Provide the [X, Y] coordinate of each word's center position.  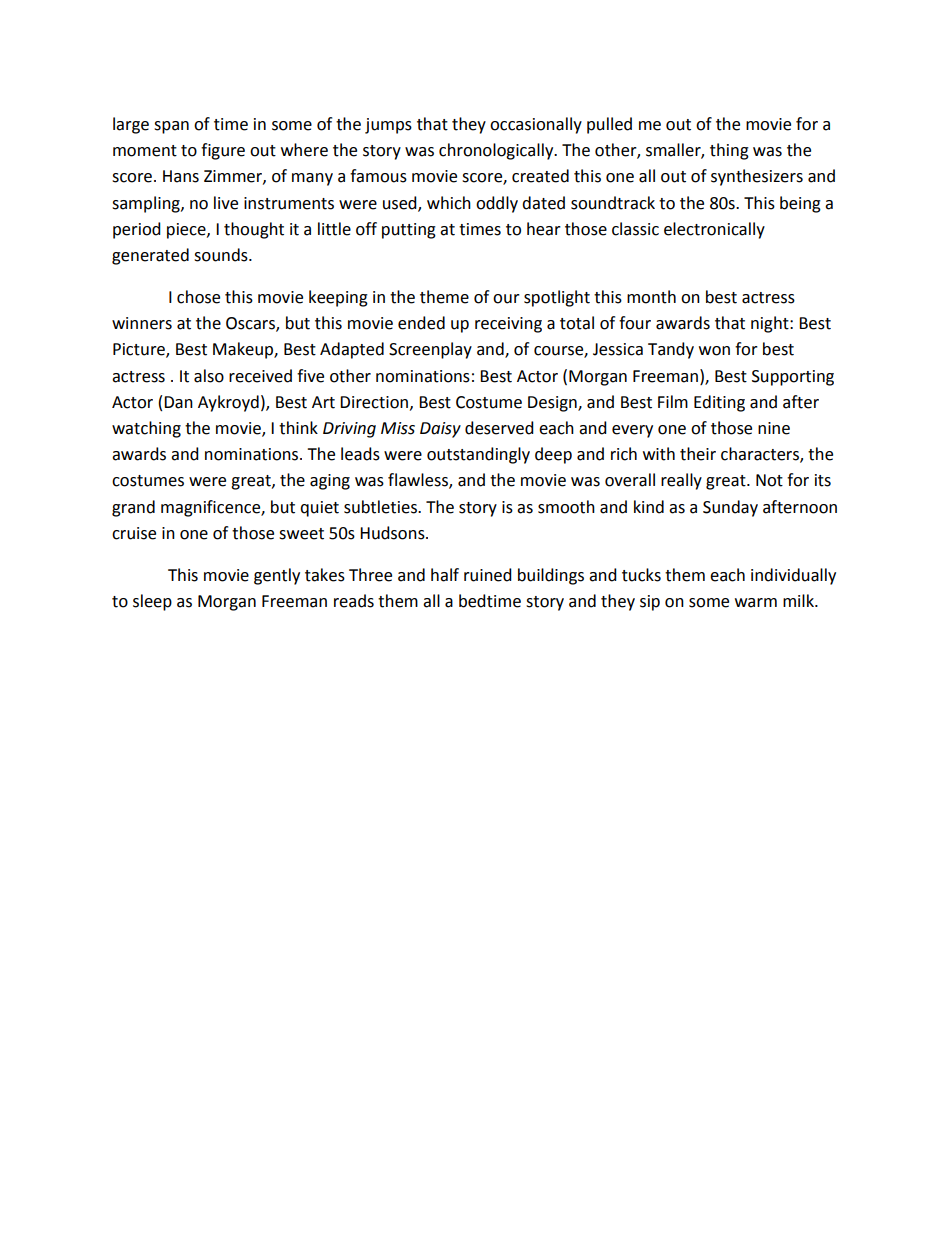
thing [729, 151]
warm [756, 603]
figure [223, 151]
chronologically [497, 151]
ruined [488, 575]
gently [277, 576]
